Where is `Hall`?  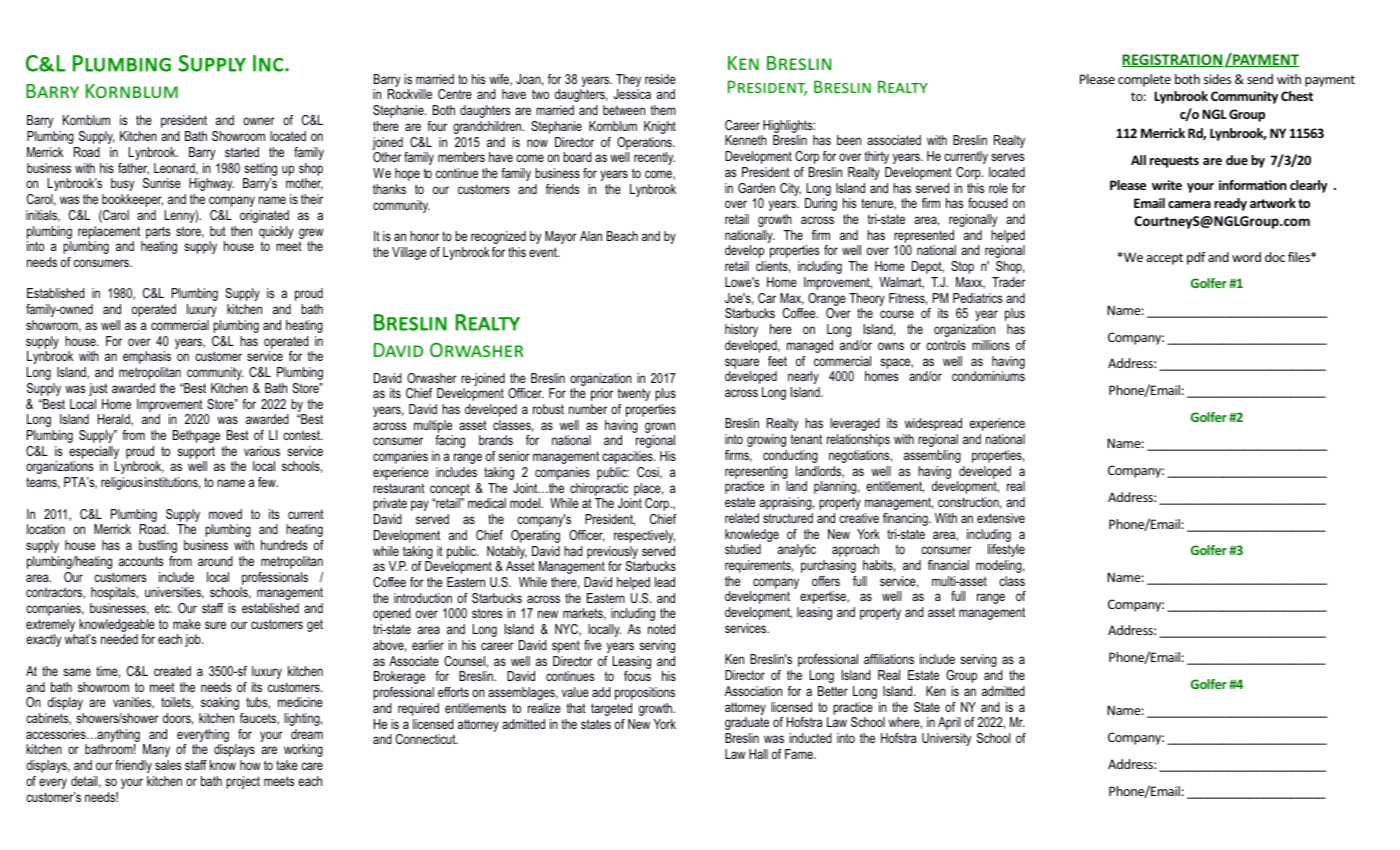 Hall is located at coordinates (758, 754).
